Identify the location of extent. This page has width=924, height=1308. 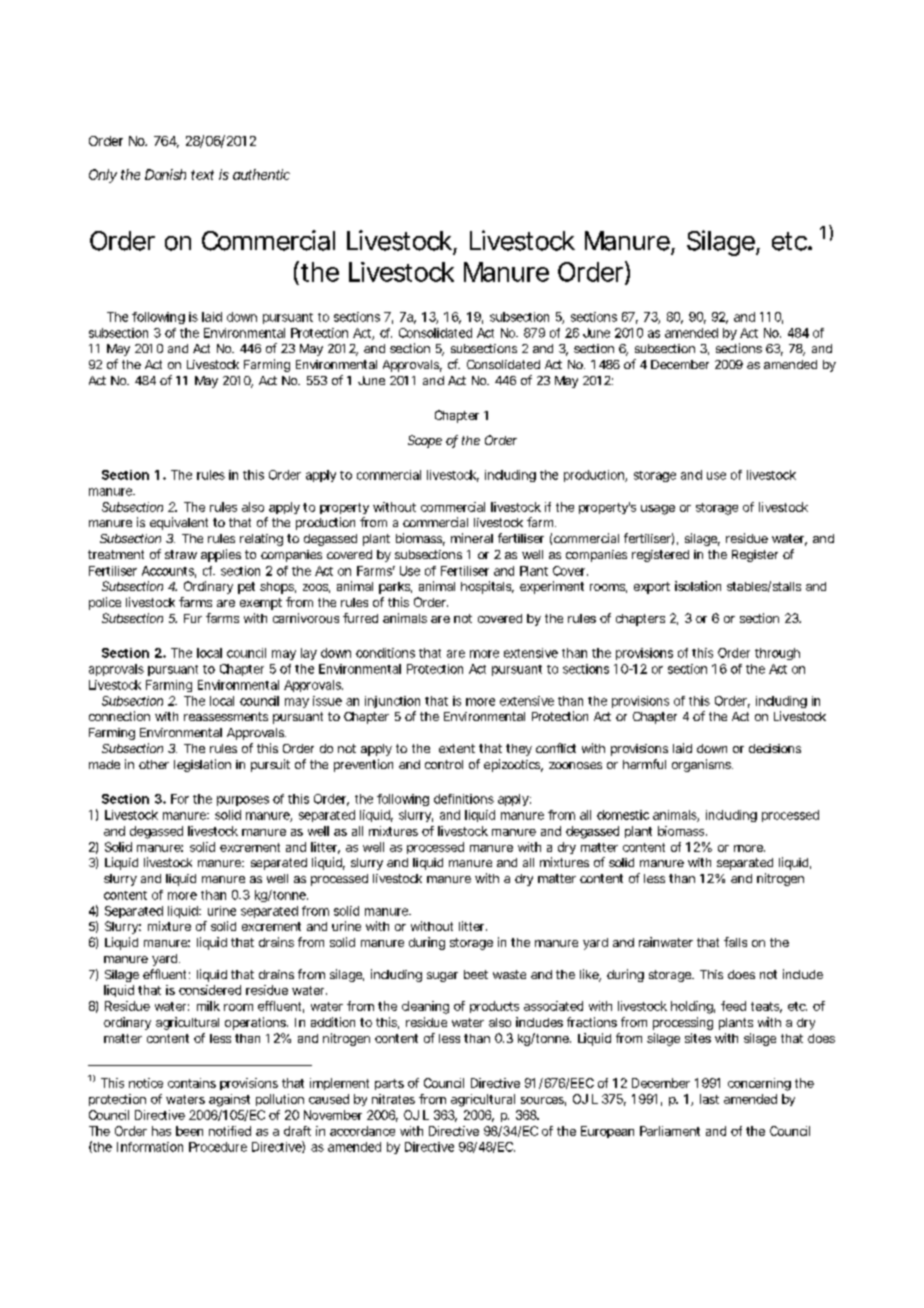
(457, 748).
